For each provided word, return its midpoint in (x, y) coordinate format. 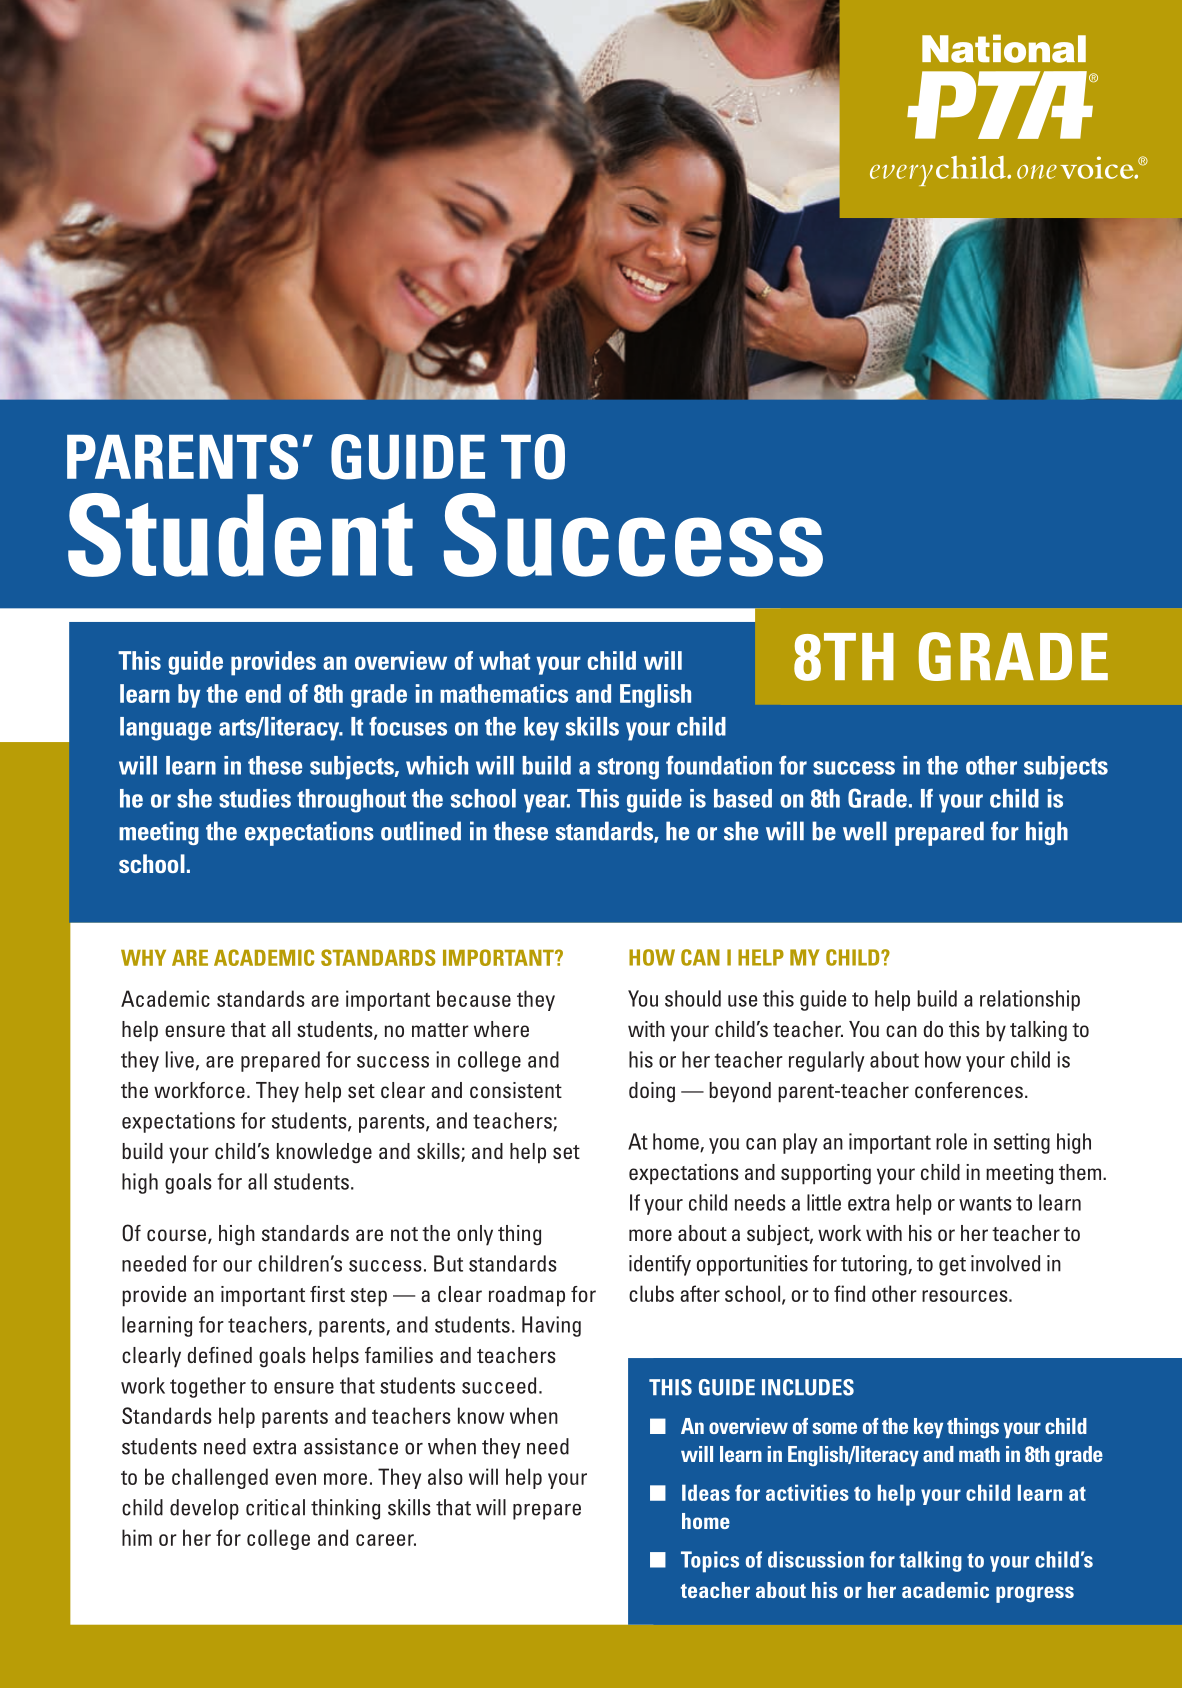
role (951, 1141)
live (180, 1059)
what (504, 660)
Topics (710, 1562)
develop (204, 1509)
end (263, 693)
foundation (719, 765)
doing (652, 1092)
